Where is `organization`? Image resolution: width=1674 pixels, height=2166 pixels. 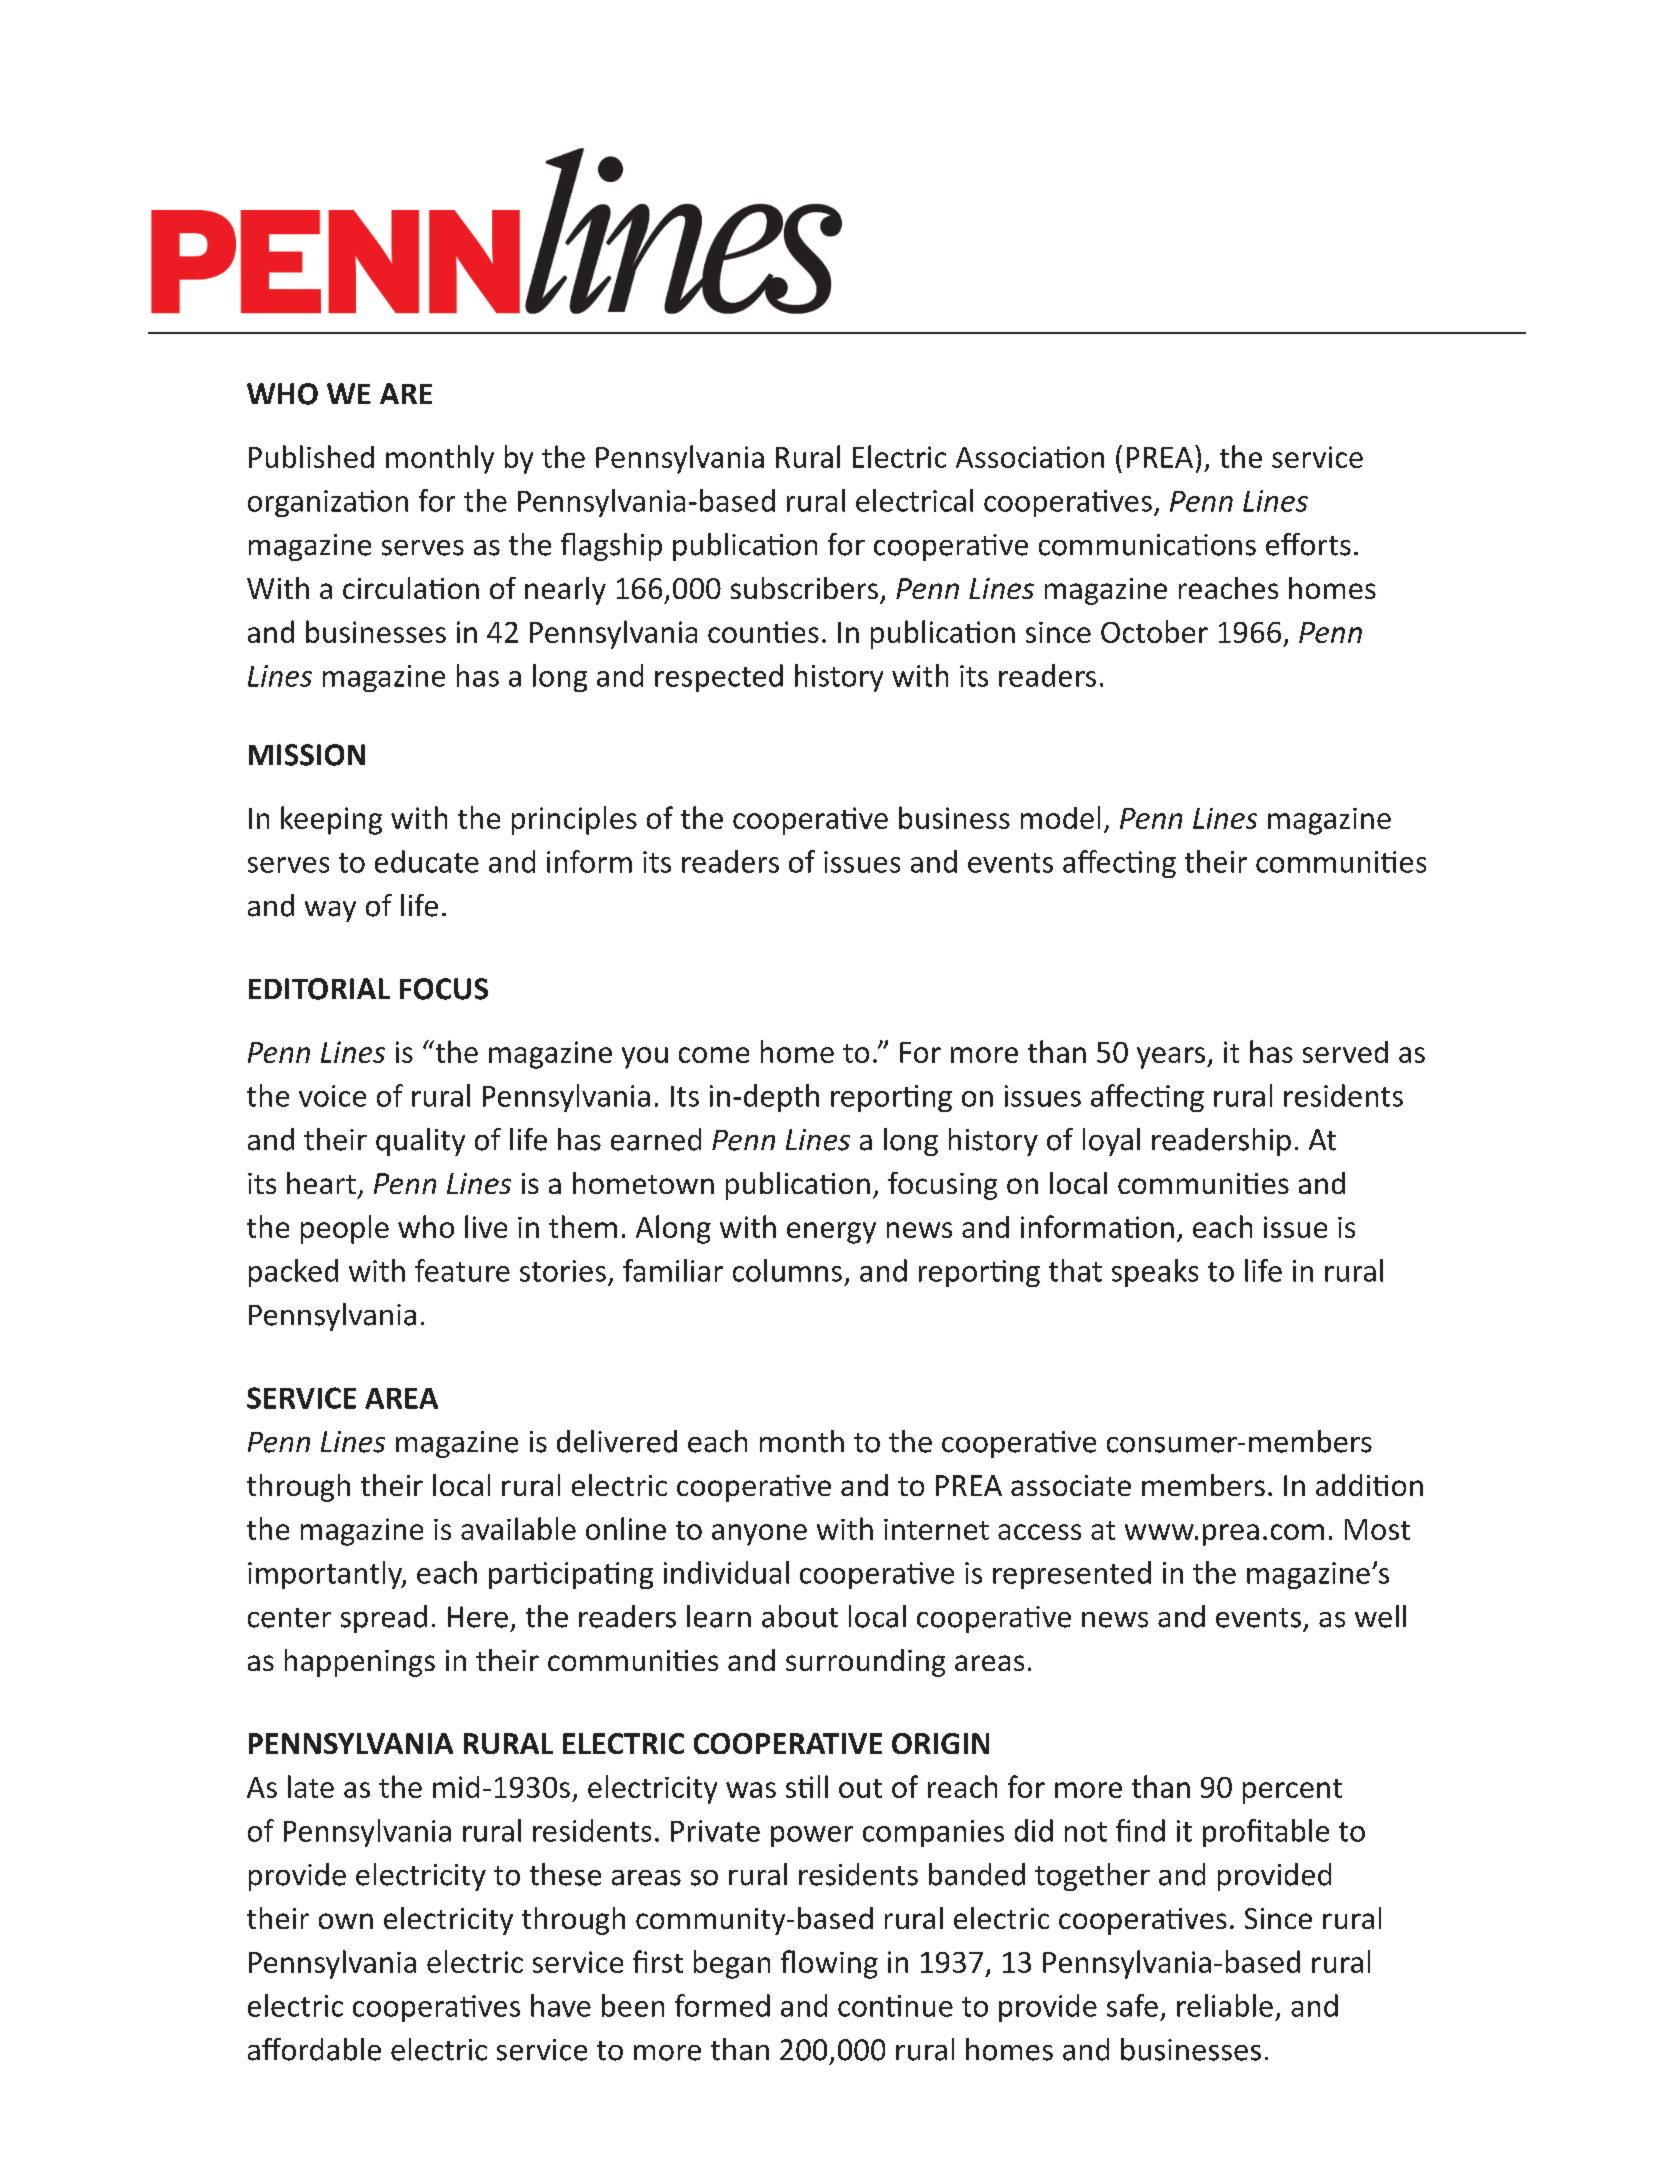 organization is located at coordinates (328, 503).
